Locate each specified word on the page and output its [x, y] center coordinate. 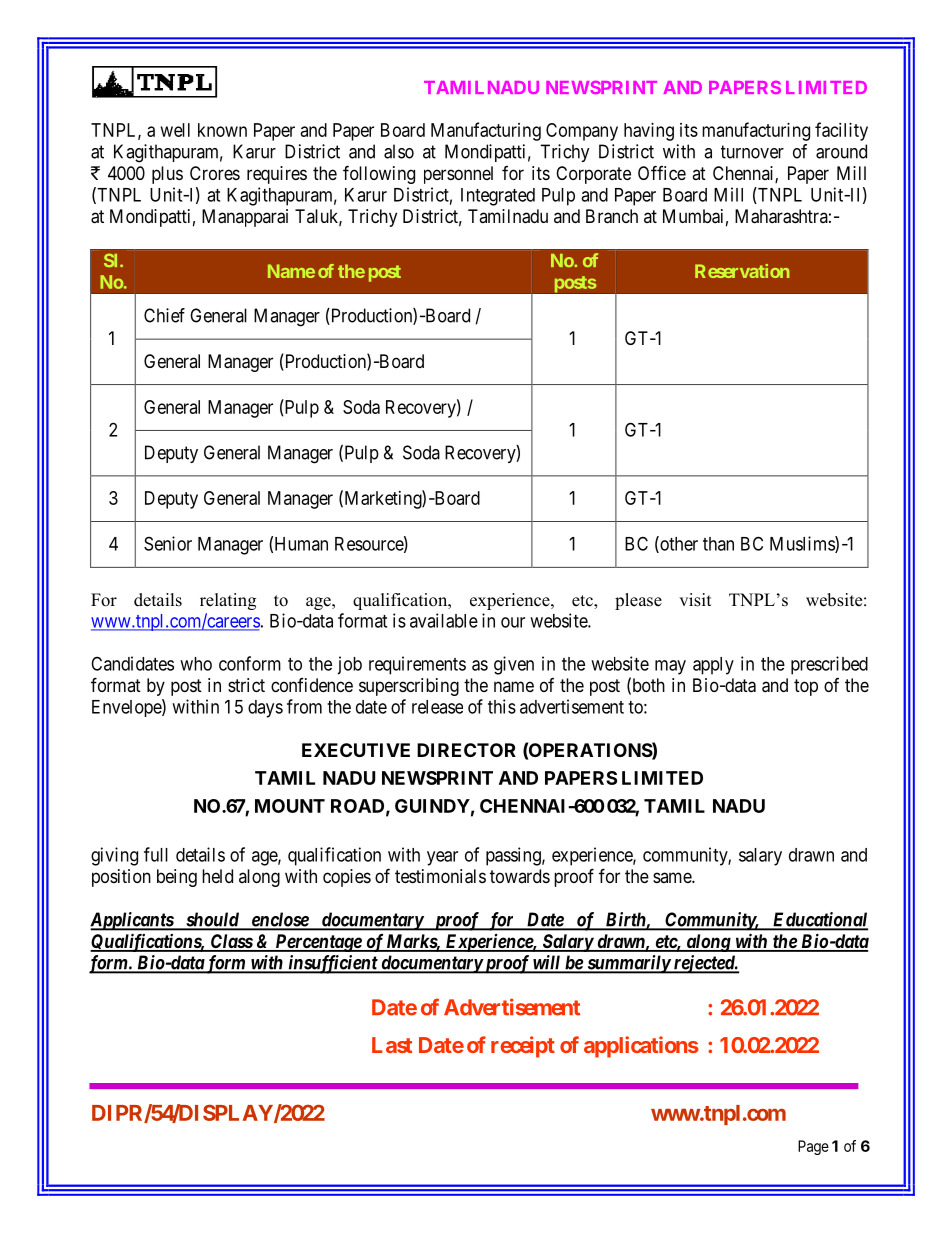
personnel [458, 175]
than [718, 544]
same [673, 877]
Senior [168, 543]
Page [813, 1147]
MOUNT [290, 806]
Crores [215, 173]
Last [392, 1045]
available [444, 620]
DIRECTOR [466, 750]
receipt [523, 1047]
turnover [752, 152]
